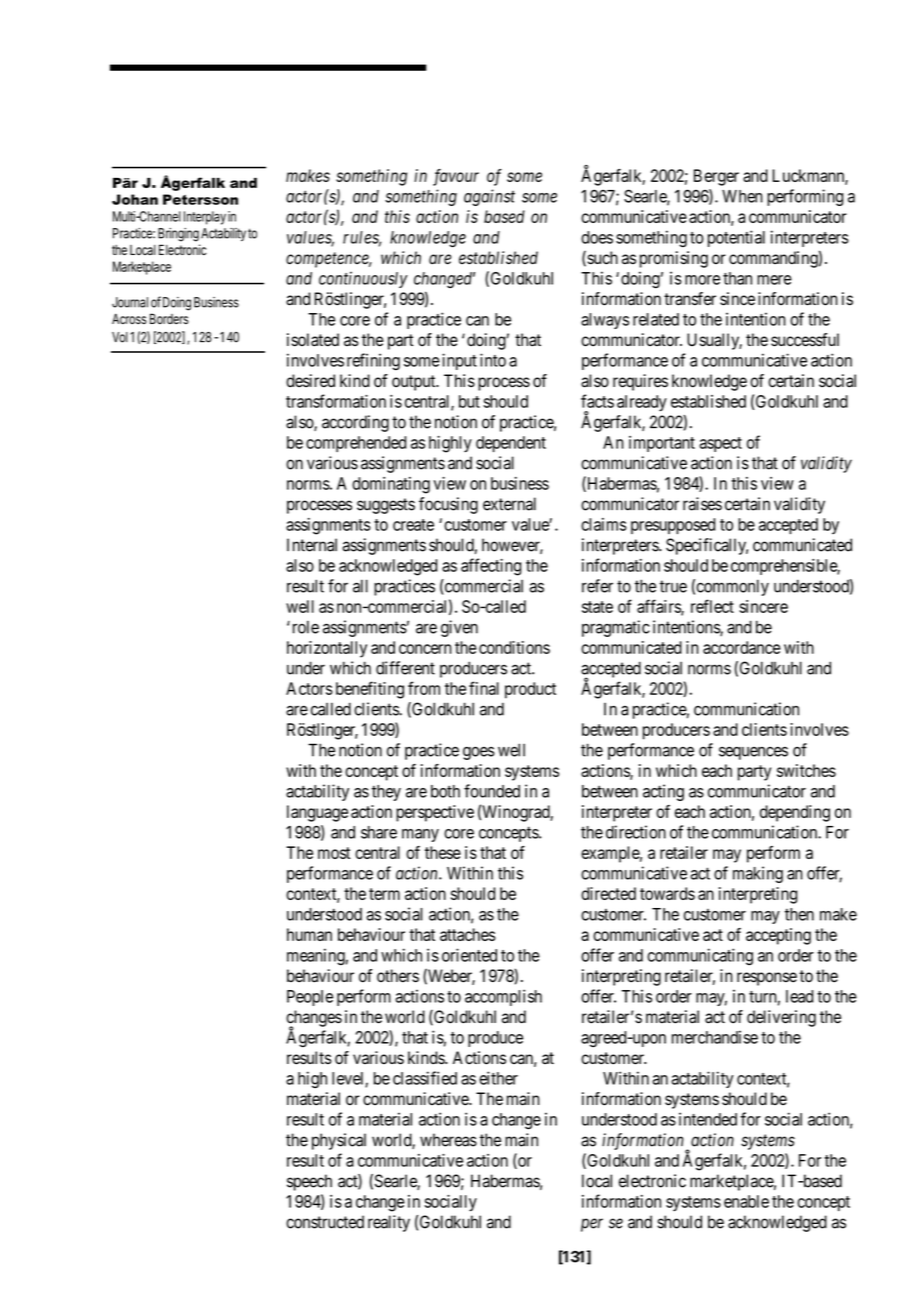 The image size is (924, 1307). I want to click on accordance, so click(742, 647).
